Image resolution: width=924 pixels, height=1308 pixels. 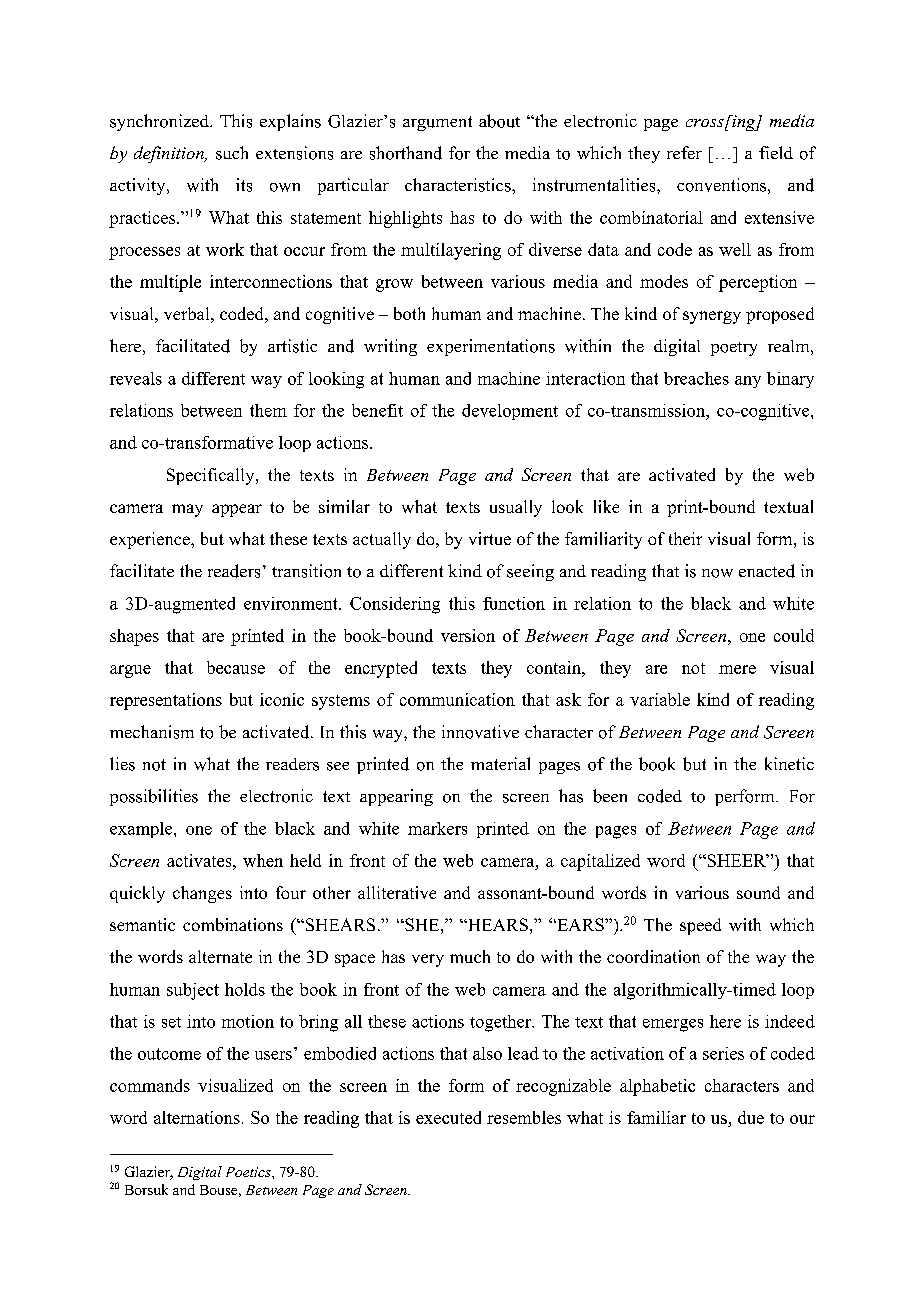 I want to click on much, so click(x=470, y=956).
